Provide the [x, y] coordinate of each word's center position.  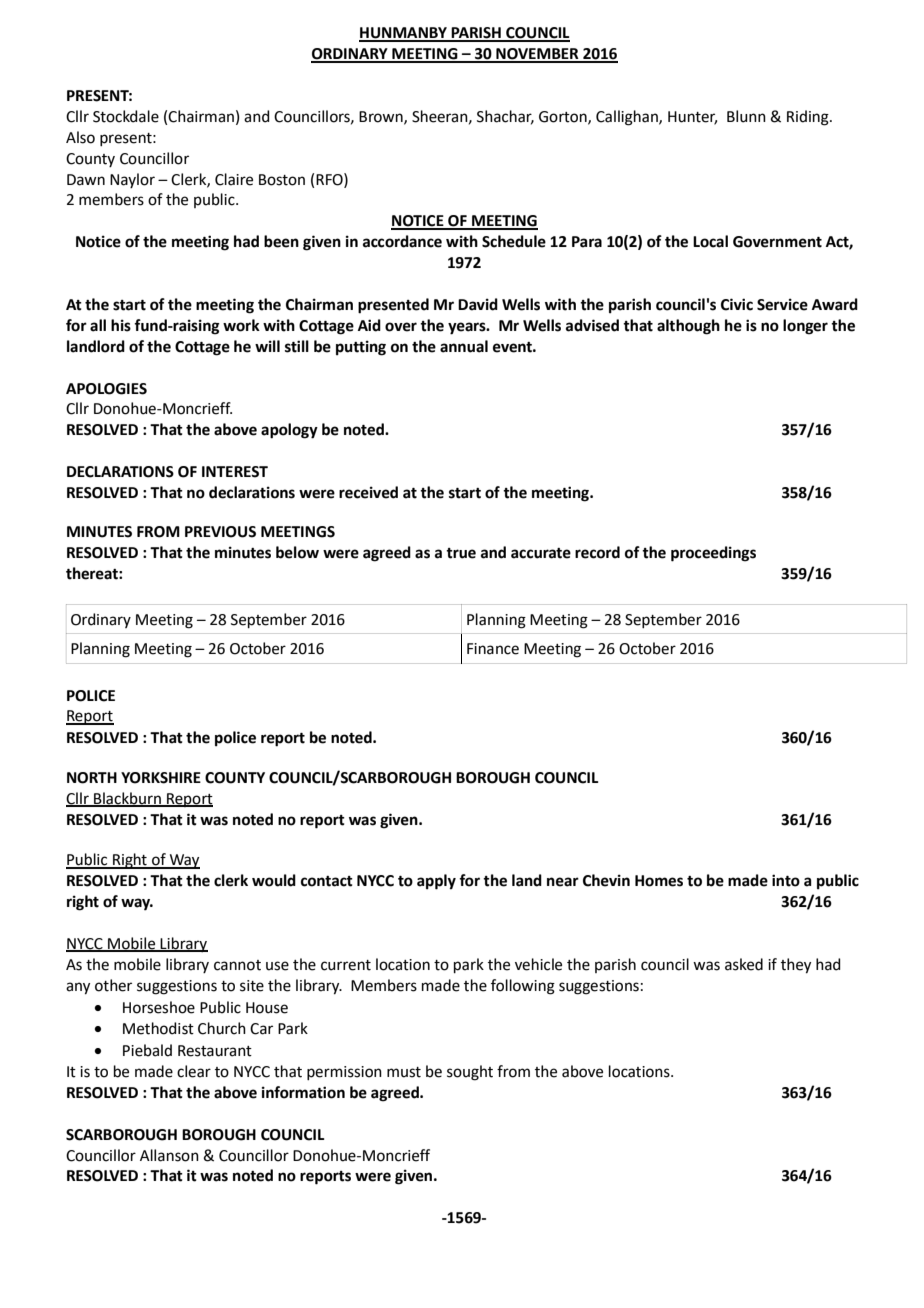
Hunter [692, 118]
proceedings [713, 554]
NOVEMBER [537, 55]
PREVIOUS [220, 532]
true [461, 553]
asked [744, 964]
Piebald [147, 1050]
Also [80, 137]
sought [470, 1073]
